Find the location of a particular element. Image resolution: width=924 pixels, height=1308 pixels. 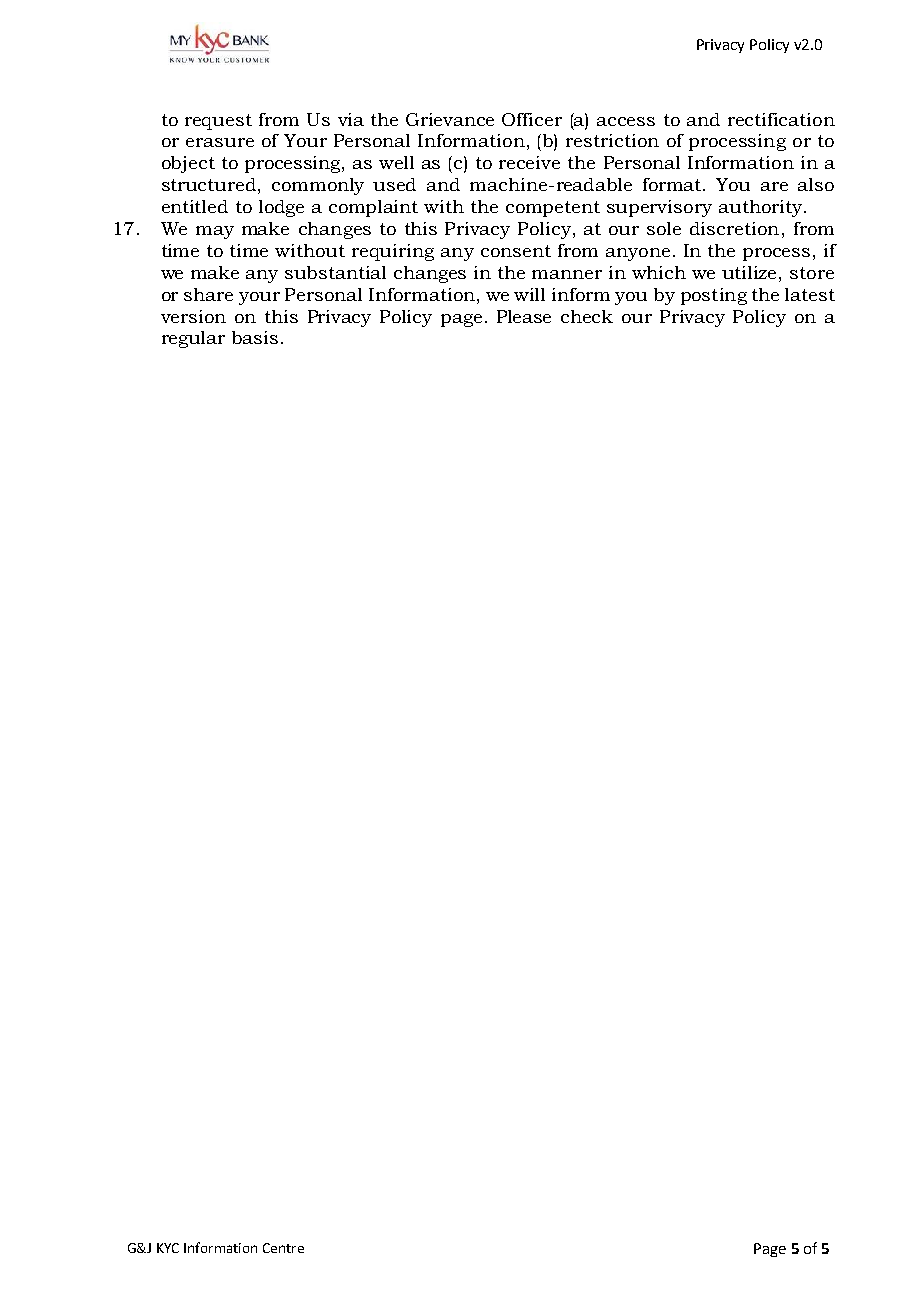

KYC is located at coordinates (168, 1248).
